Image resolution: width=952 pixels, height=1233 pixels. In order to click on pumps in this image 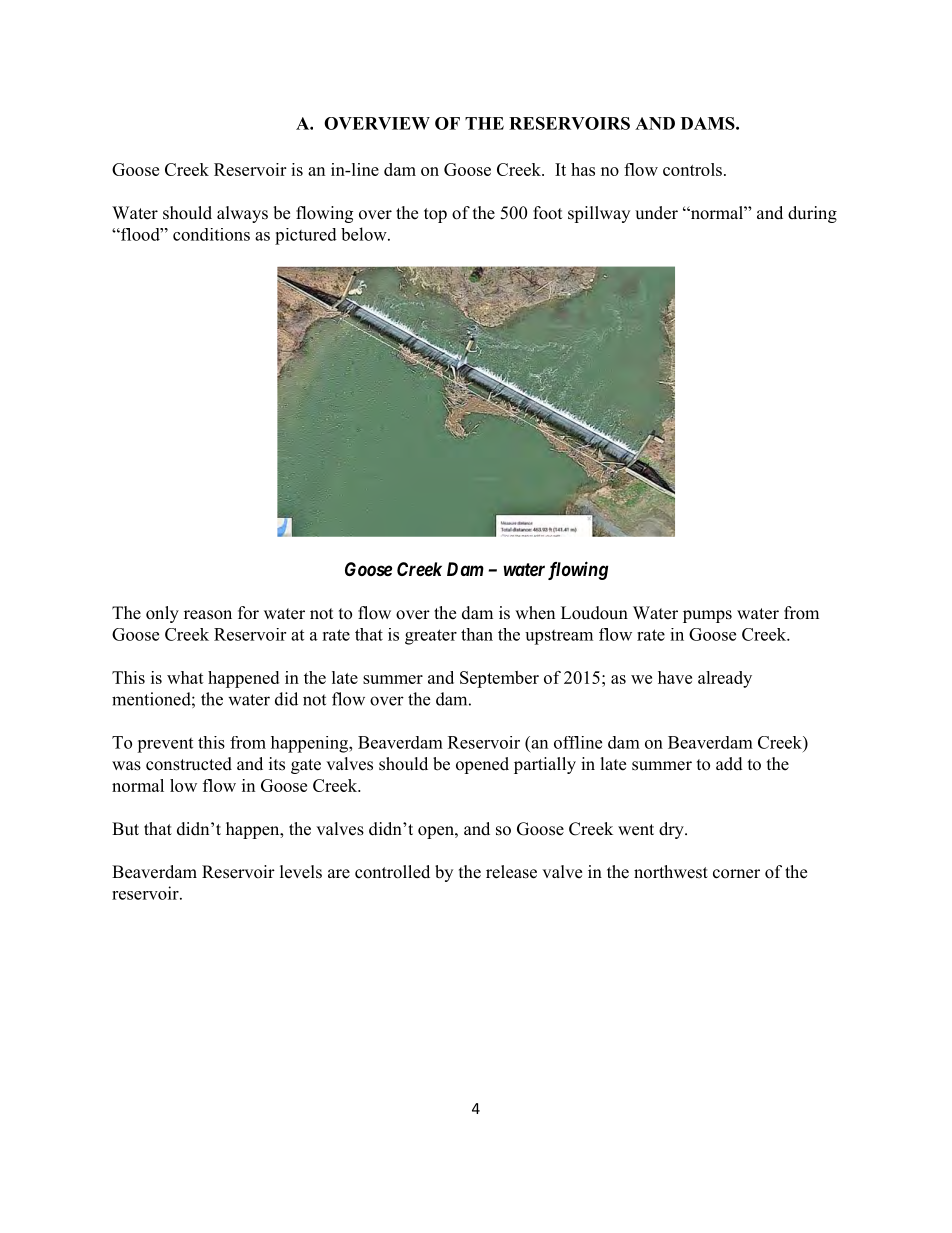, I will do `click(707, 616)`.
